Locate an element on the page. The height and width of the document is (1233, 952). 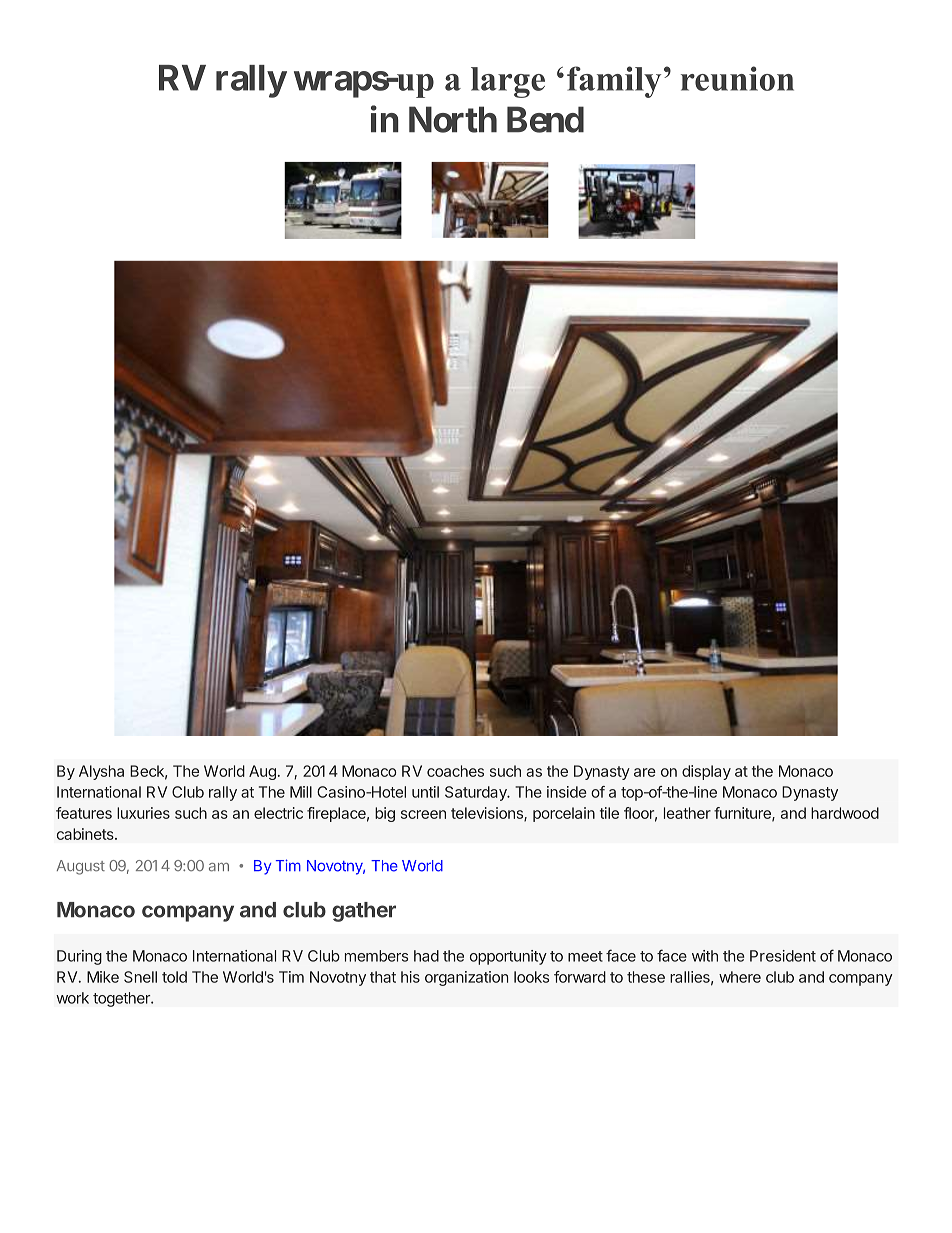
coaches is located at coordinates (455, 771).
